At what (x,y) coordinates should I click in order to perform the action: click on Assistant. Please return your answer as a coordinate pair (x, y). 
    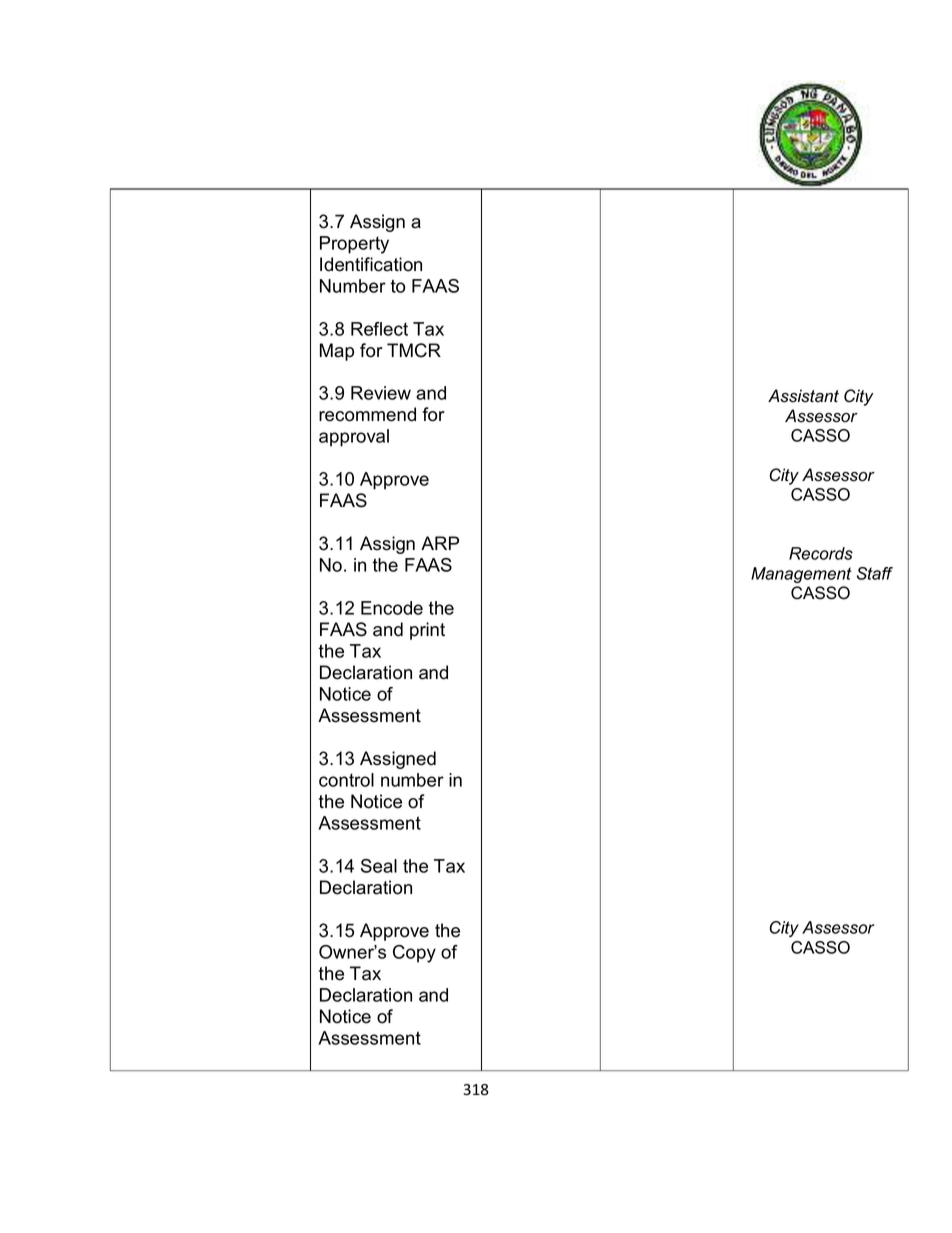
    Looking at the image, I should click on (803, 396).
